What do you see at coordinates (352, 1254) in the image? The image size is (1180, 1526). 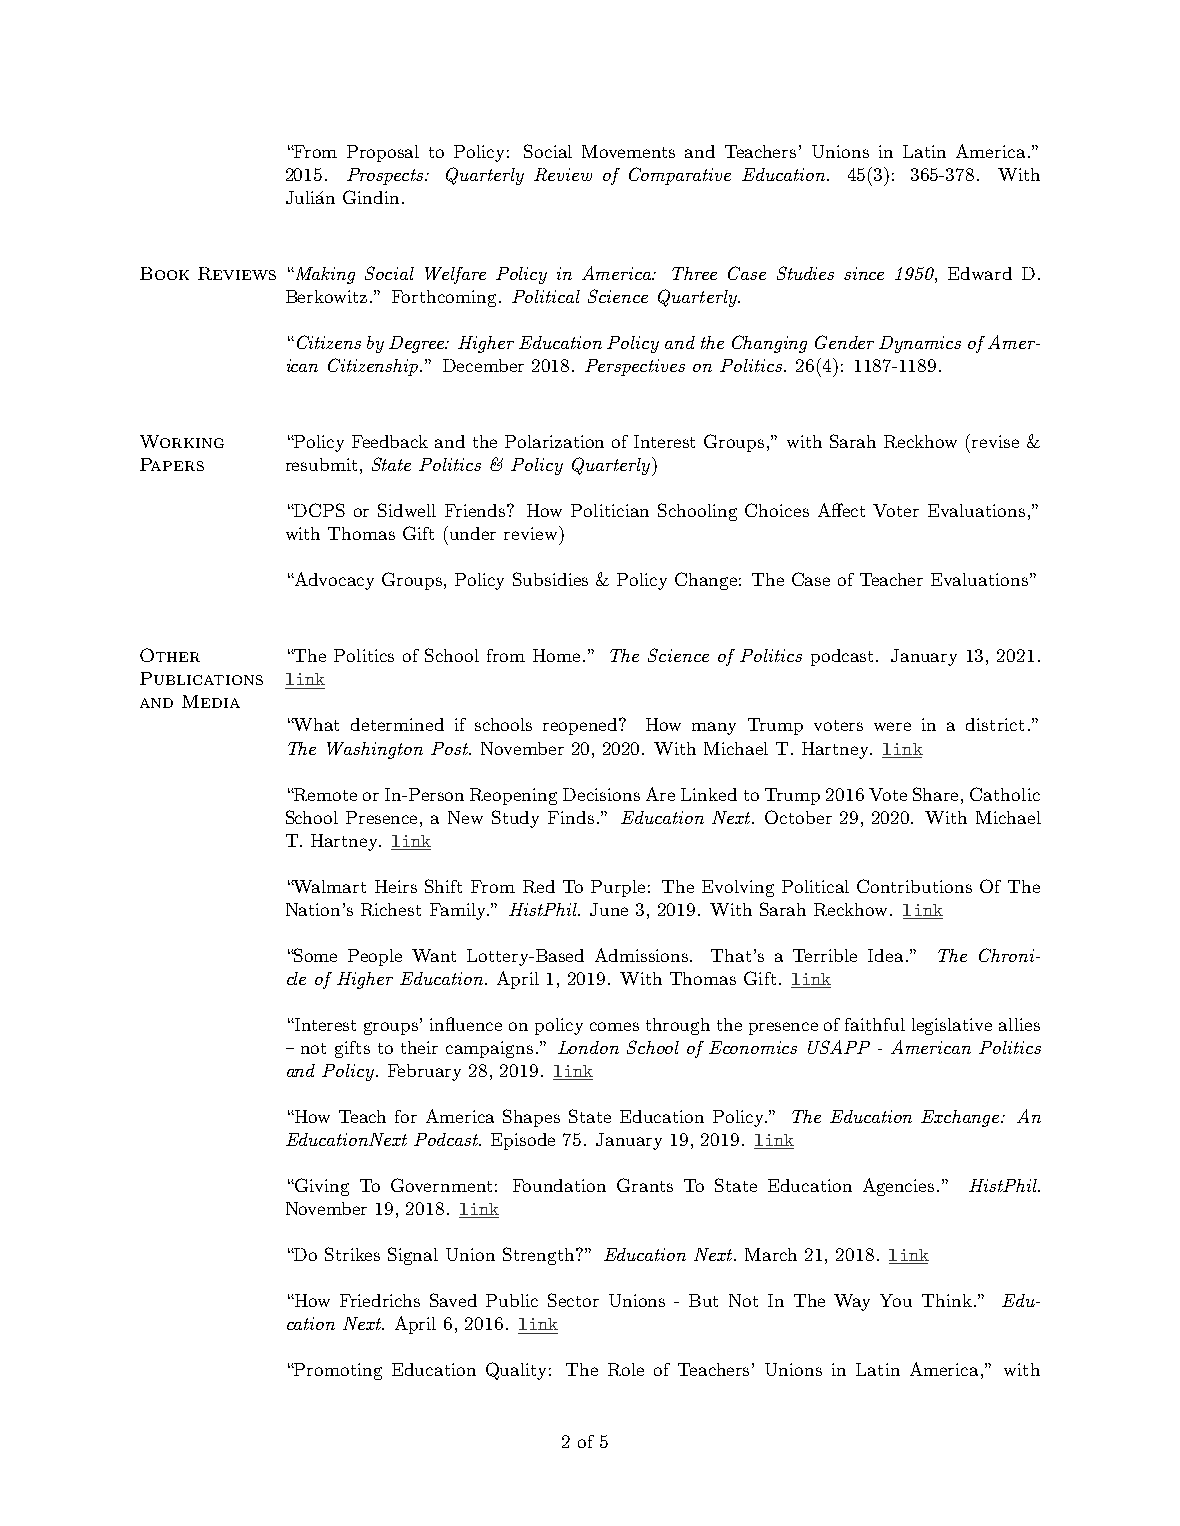 I see `Strikes` at bounding box center [352, 1254].
